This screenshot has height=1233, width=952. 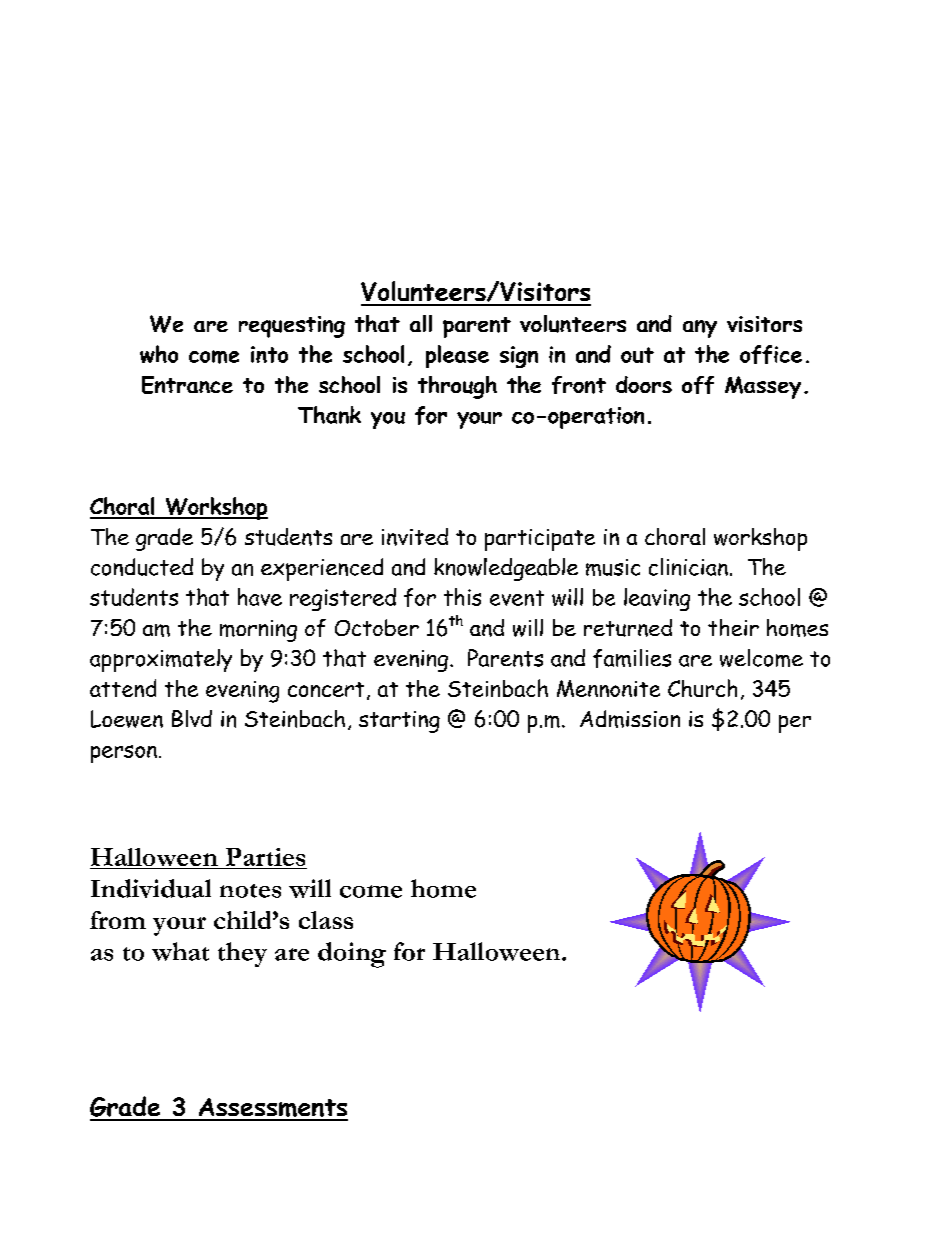 What do you see at coordinates (326, 920) in the screenshot?
I see `class` at bounding box center [326, 920].
